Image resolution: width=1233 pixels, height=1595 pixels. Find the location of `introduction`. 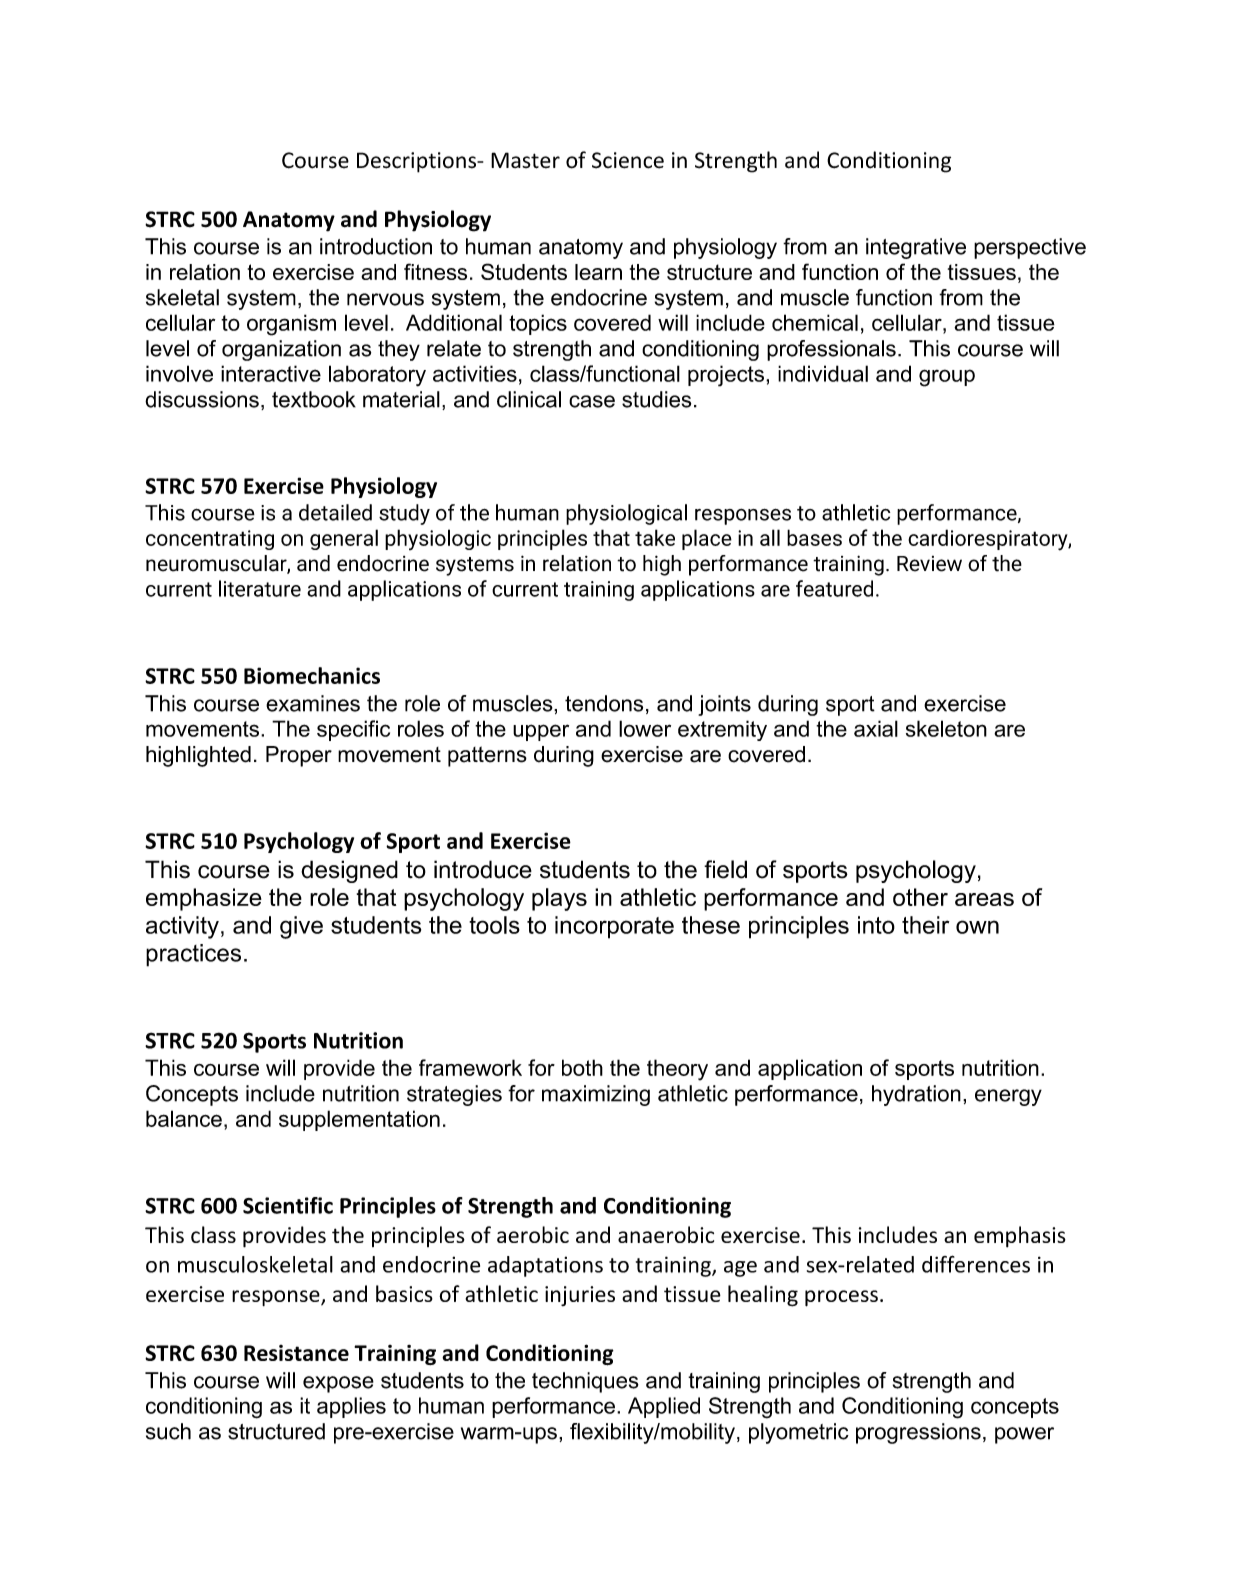

introduction is located at coordinates (376, 246).
